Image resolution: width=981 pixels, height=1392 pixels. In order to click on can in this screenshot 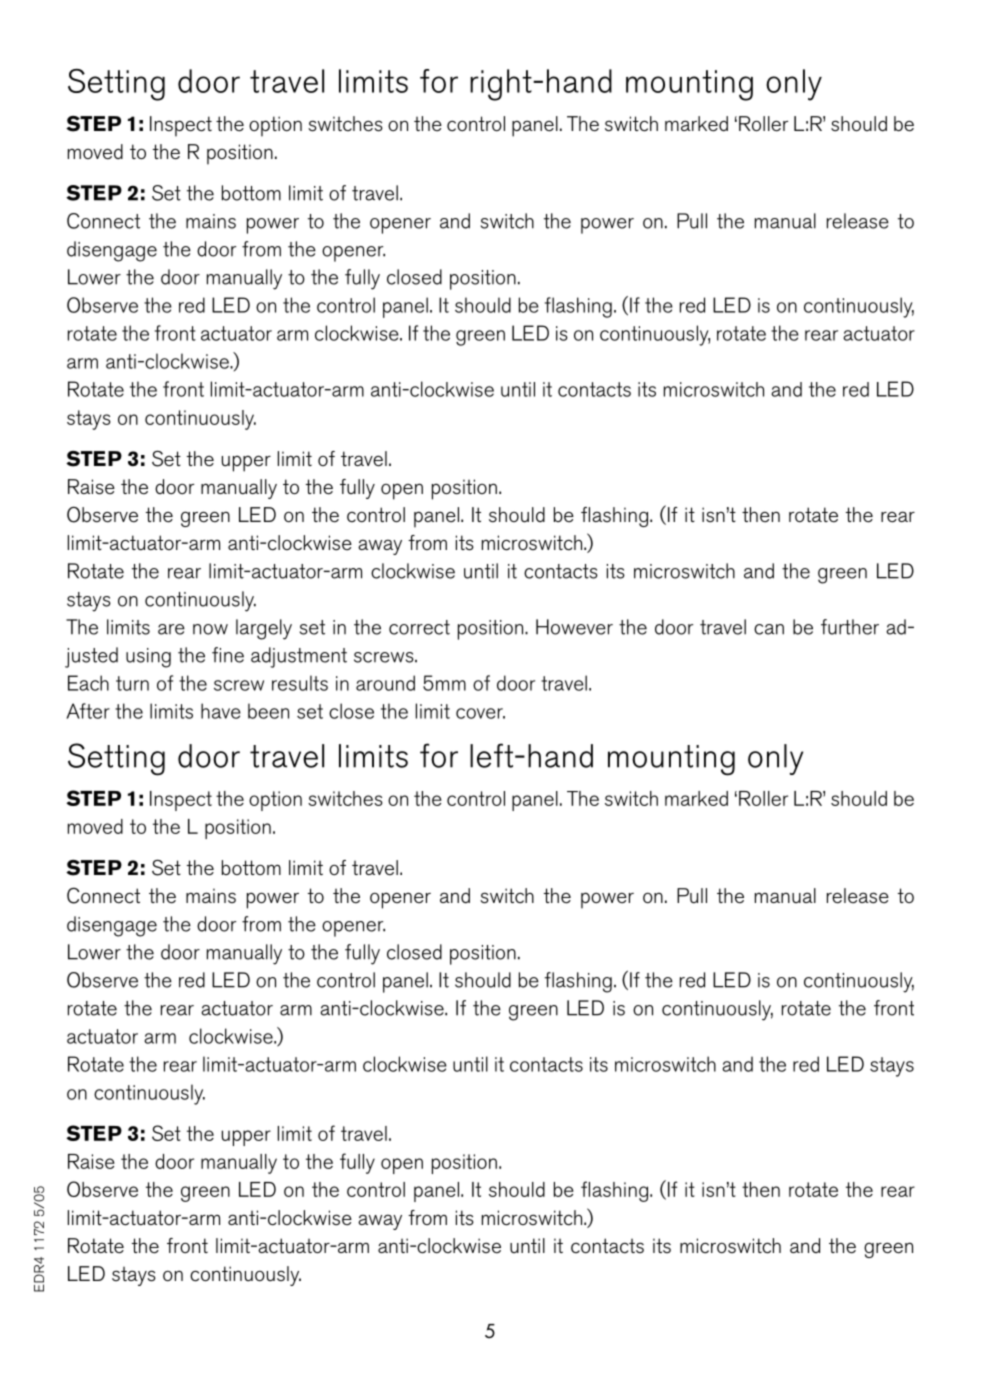, I will do `click(769, 629)`.
